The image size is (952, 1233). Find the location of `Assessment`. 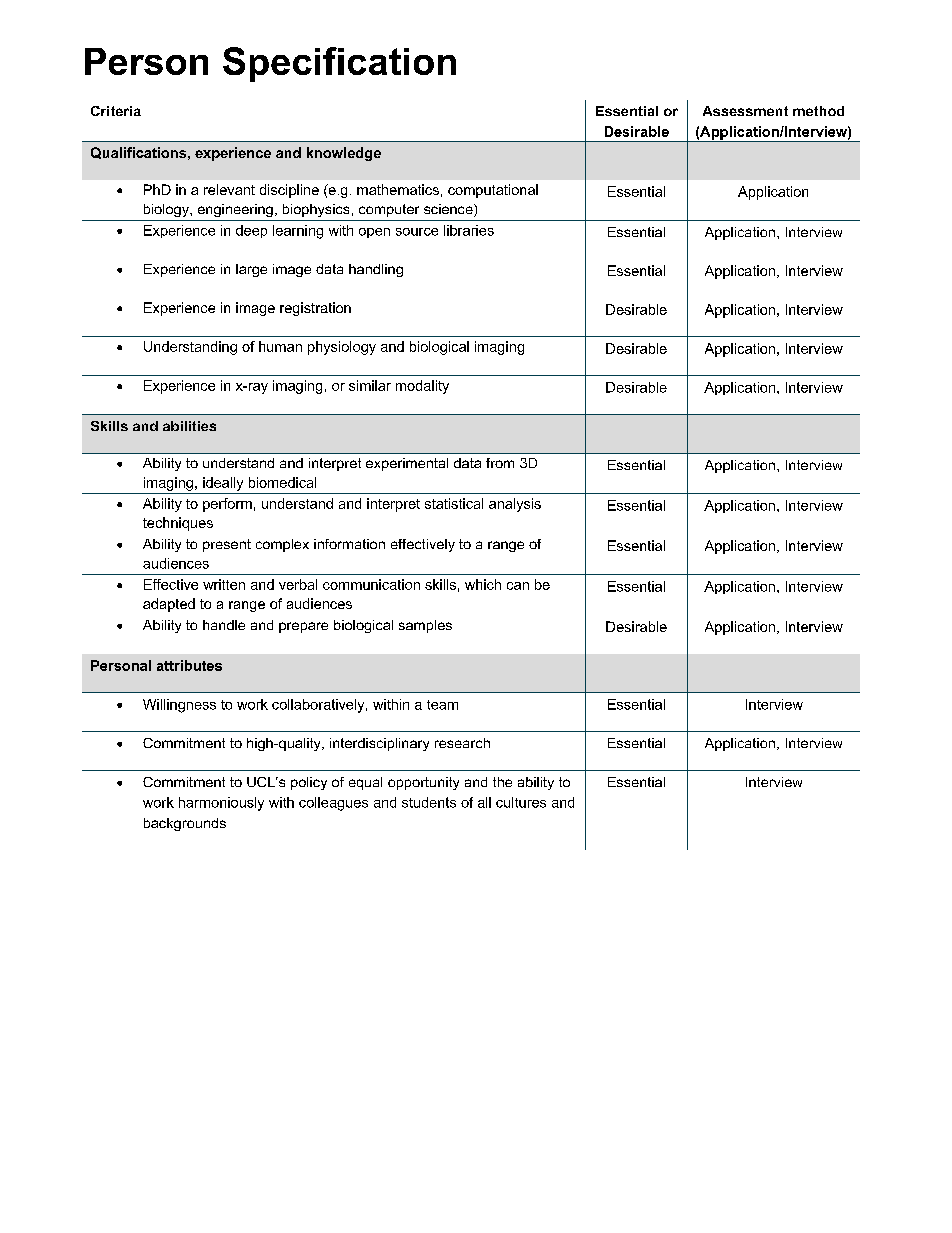

Assessment is located at coordinates (745, 111).
